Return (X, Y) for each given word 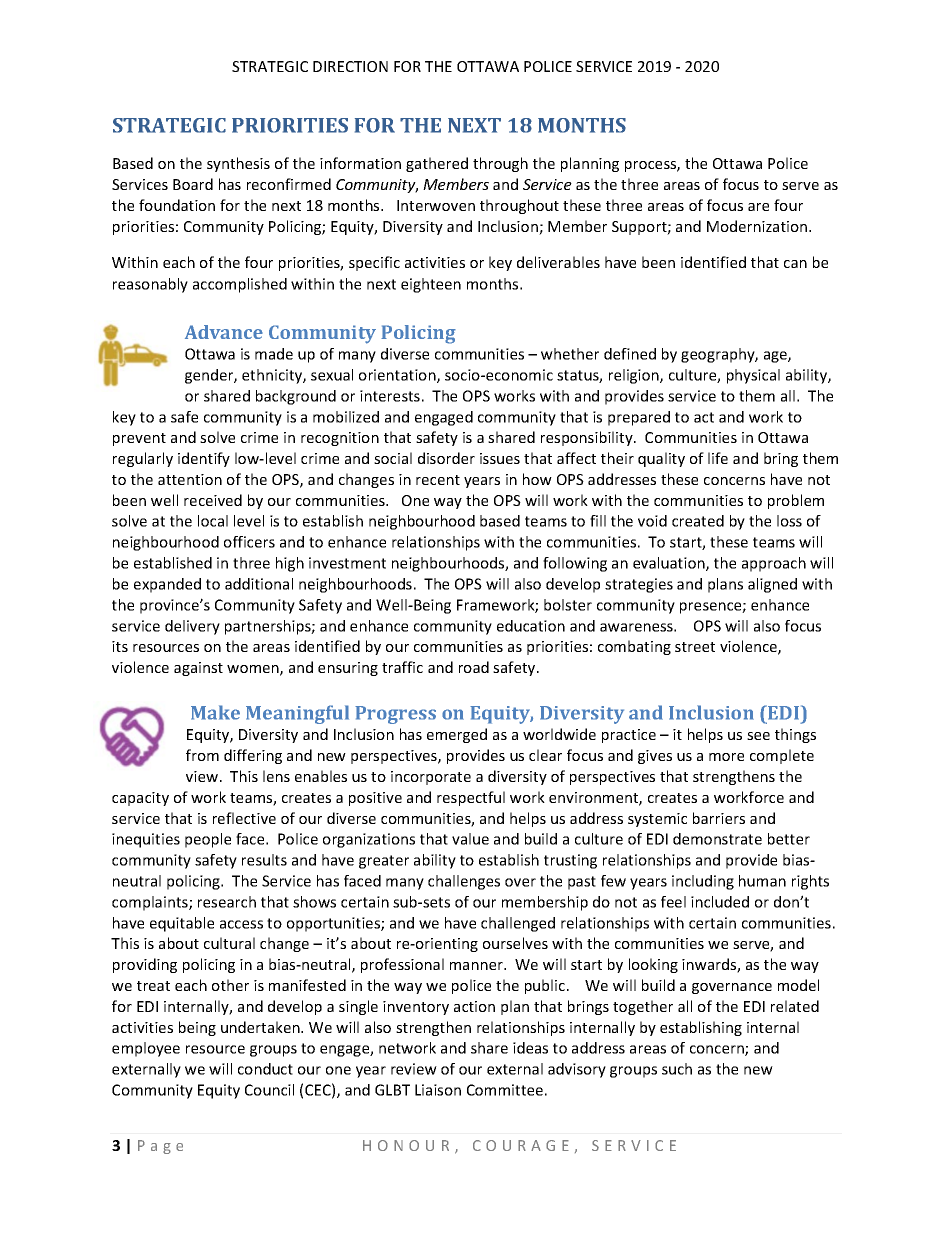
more (726, 757)
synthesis (238, 164)
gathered (437, 164)
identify (204, 459)
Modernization (758, 226)
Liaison (438, 1090)
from (202, 755)
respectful (471, 798)
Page (160, 1147)
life (718, 458)
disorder (446, 458)
